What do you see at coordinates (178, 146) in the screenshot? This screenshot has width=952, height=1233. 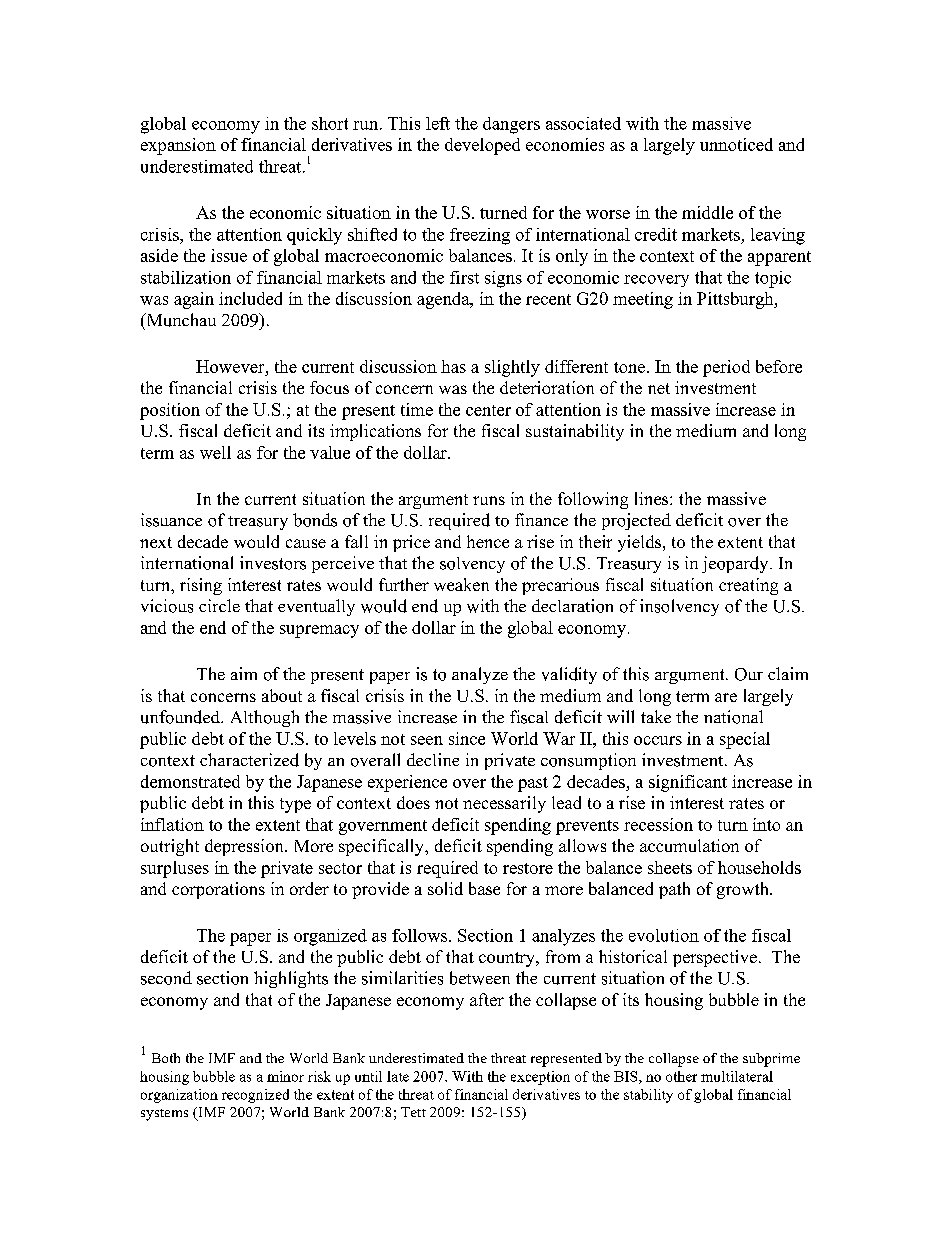 I see `expansion` at bounding box center [178, 146].
